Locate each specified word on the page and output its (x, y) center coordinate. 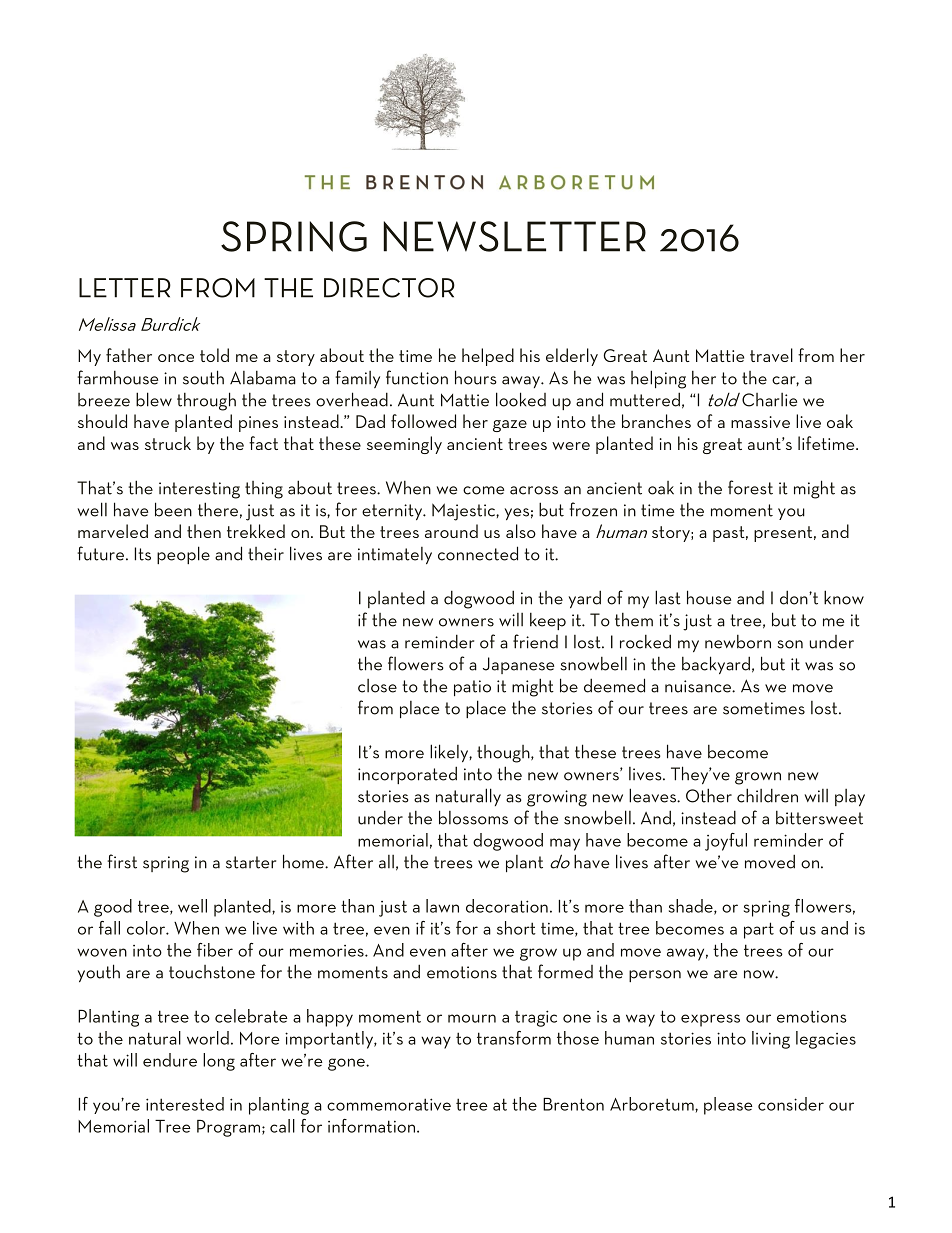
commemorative (389, 1104)
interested (185, 1104)
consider (791, 1104)
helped (488, 357)
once (176, 358)
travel (771, 355)
